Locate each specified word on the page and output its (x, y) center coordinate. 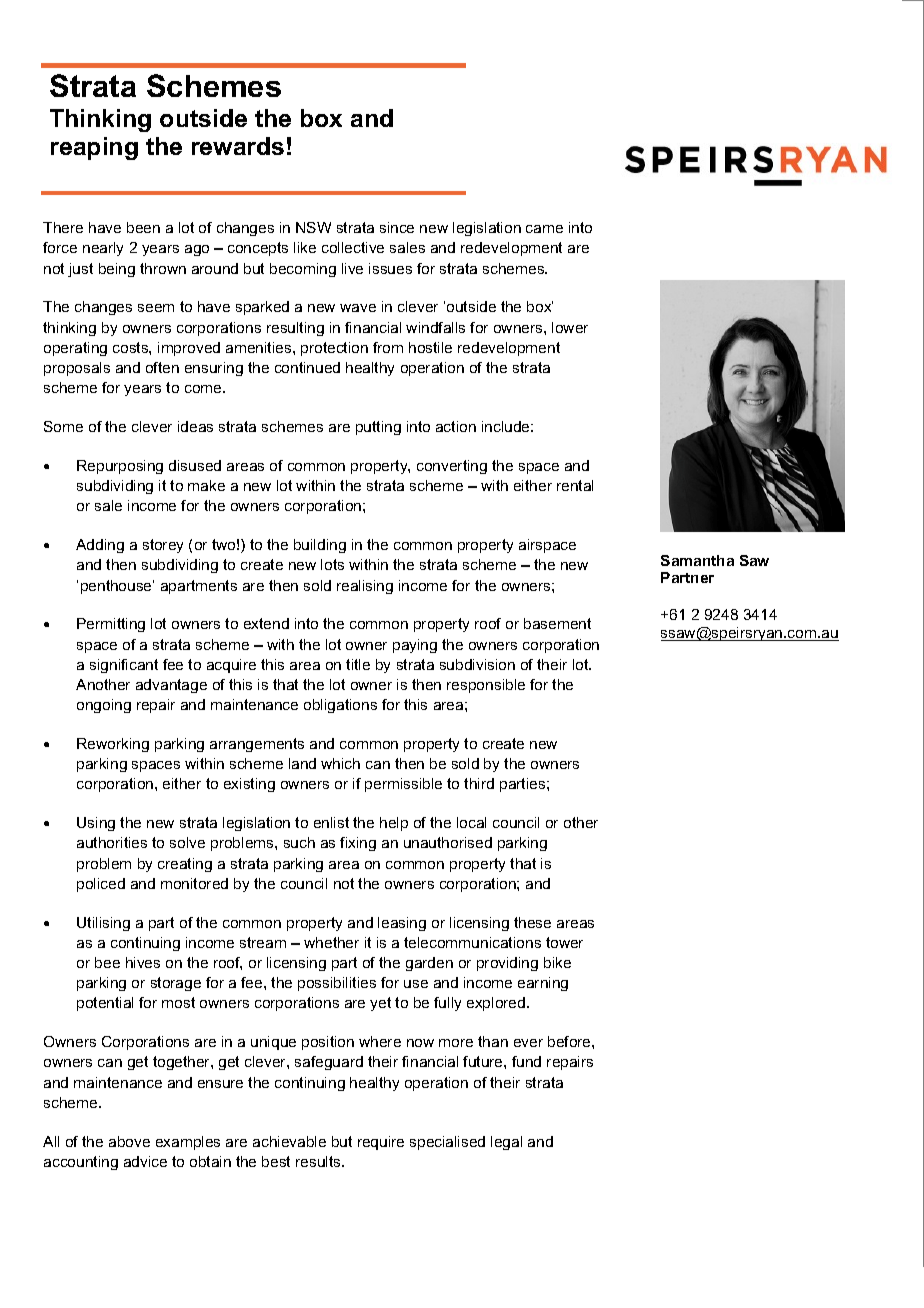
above (129, 1141)
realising (365, 587)
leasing (402, 924)
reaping (94, 148)
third (479, 783)
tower (564, 942)
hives (143, 962)
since (397, 227)
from (388, 347)
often (162, 367)
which (340, 763)
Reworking (113, 745)
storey (163, 546)
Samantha (697, 560)
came (544, 229)
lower (570, 327)
